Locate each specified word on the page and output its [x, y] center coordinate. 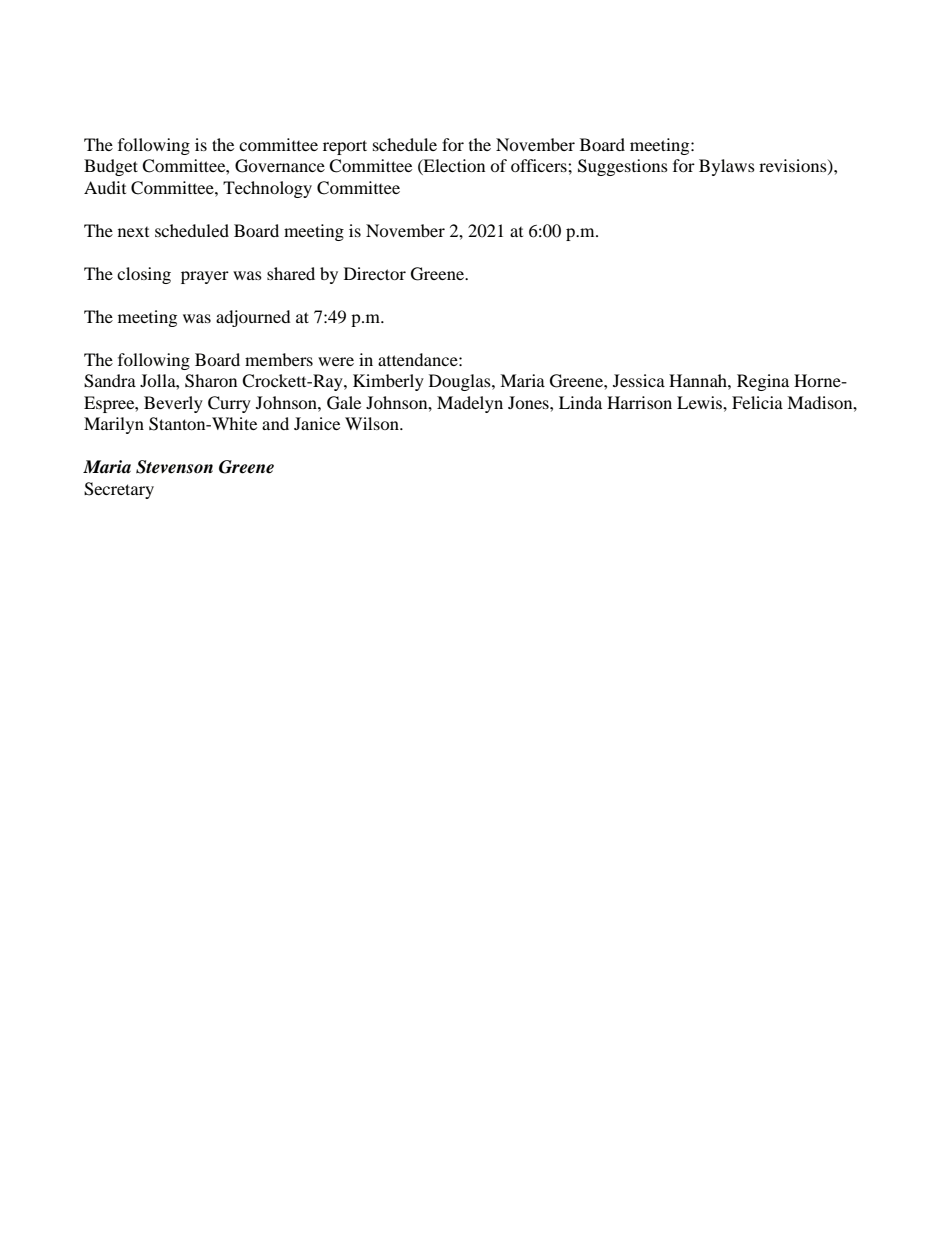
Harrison [639, 402]
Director [375, 273]
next [133, 232]
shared [291, 273]
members [279, 359]
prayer [205, 277]
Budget [111, 167]
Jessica [639, 380]
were [336, 361]
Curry [229, 404]
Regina [763, 382]
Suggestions [623, 167]
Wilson [373, 423]
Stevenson [174, 467]
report [345, 147]
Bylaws [727, 167]
